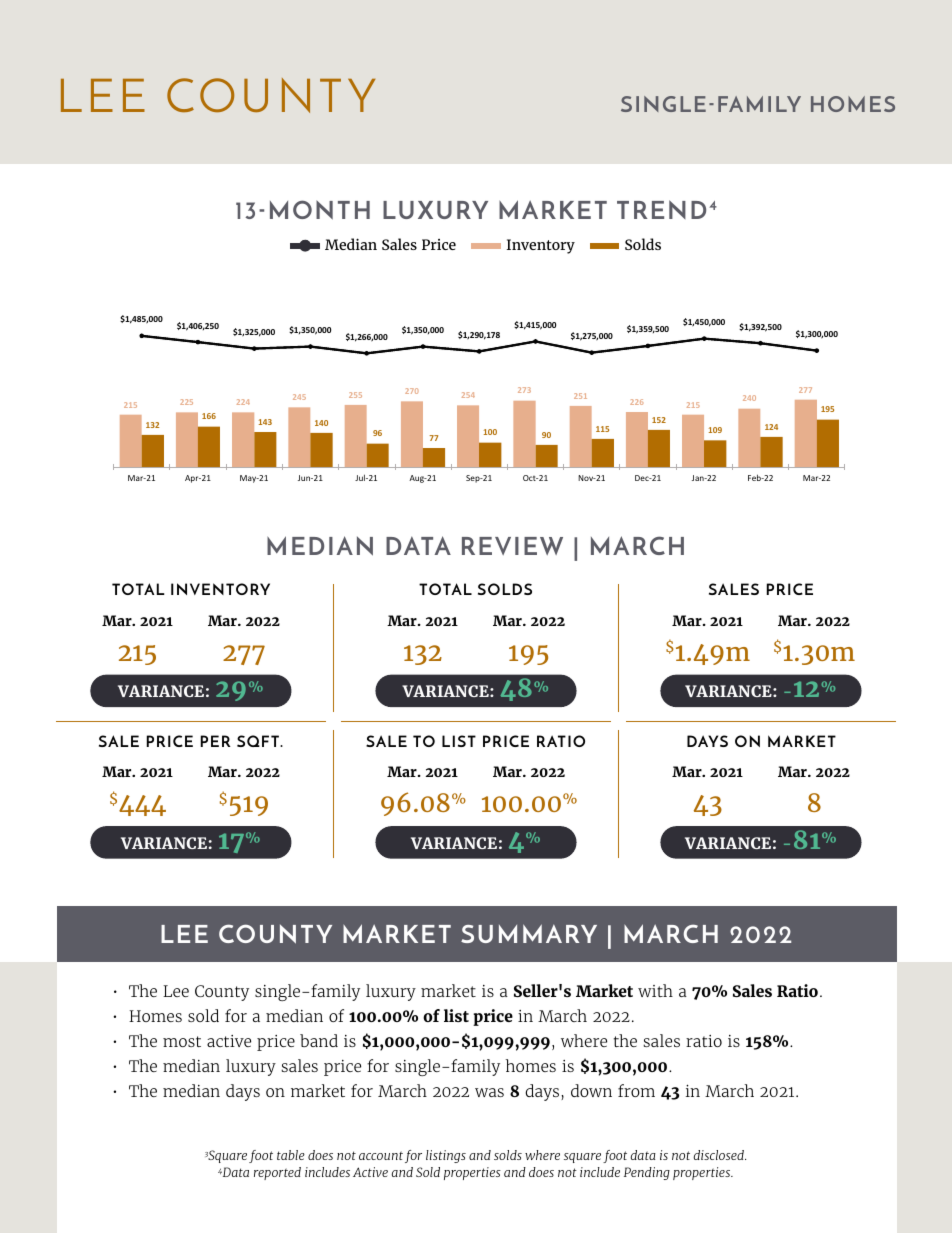  What do you see at coordinates (512, 546) in the image?
I see `REVIEW` at bounding box center [512, 546].
